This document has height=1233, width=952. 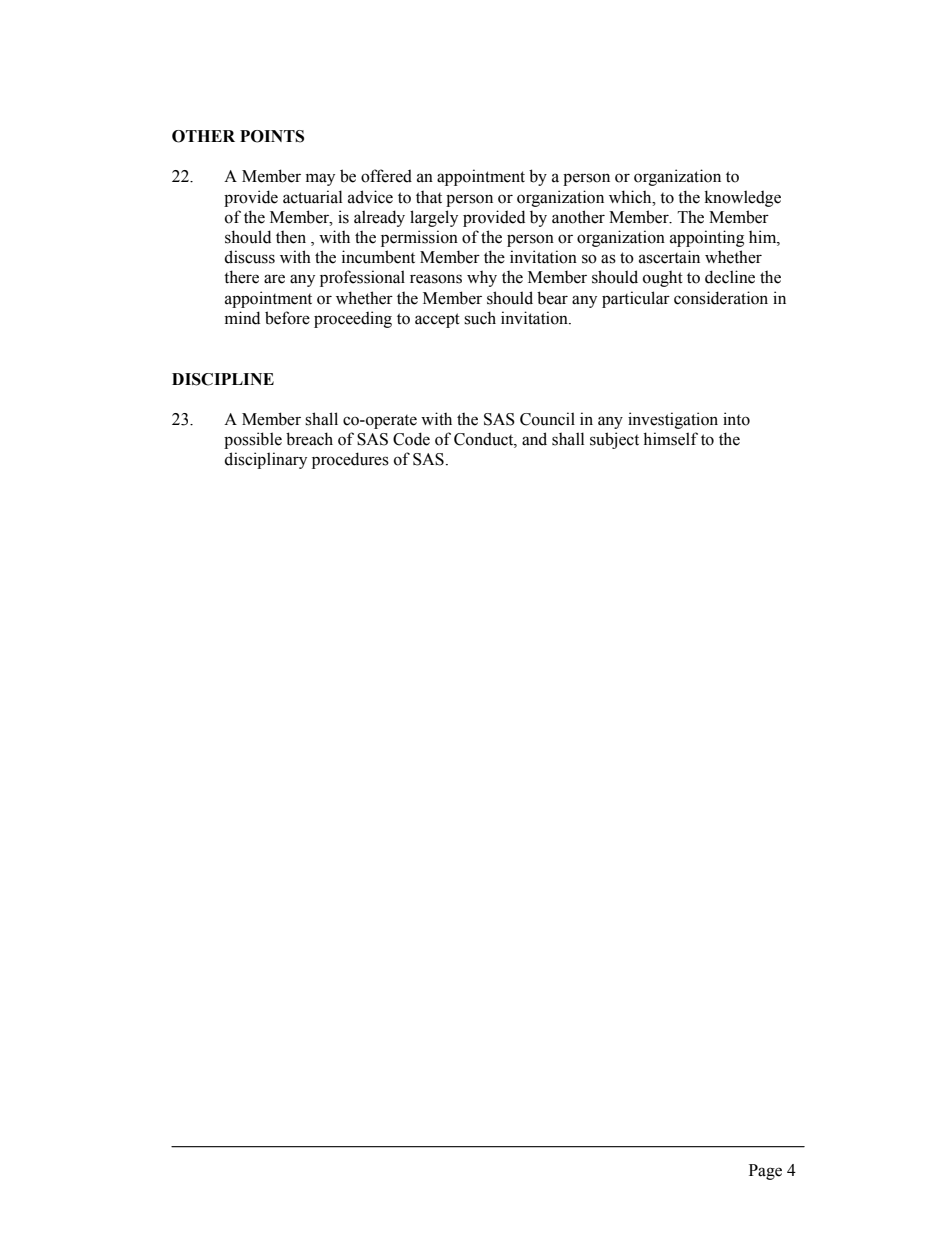 I want to click on Page, so click(x=765, y=1172).
